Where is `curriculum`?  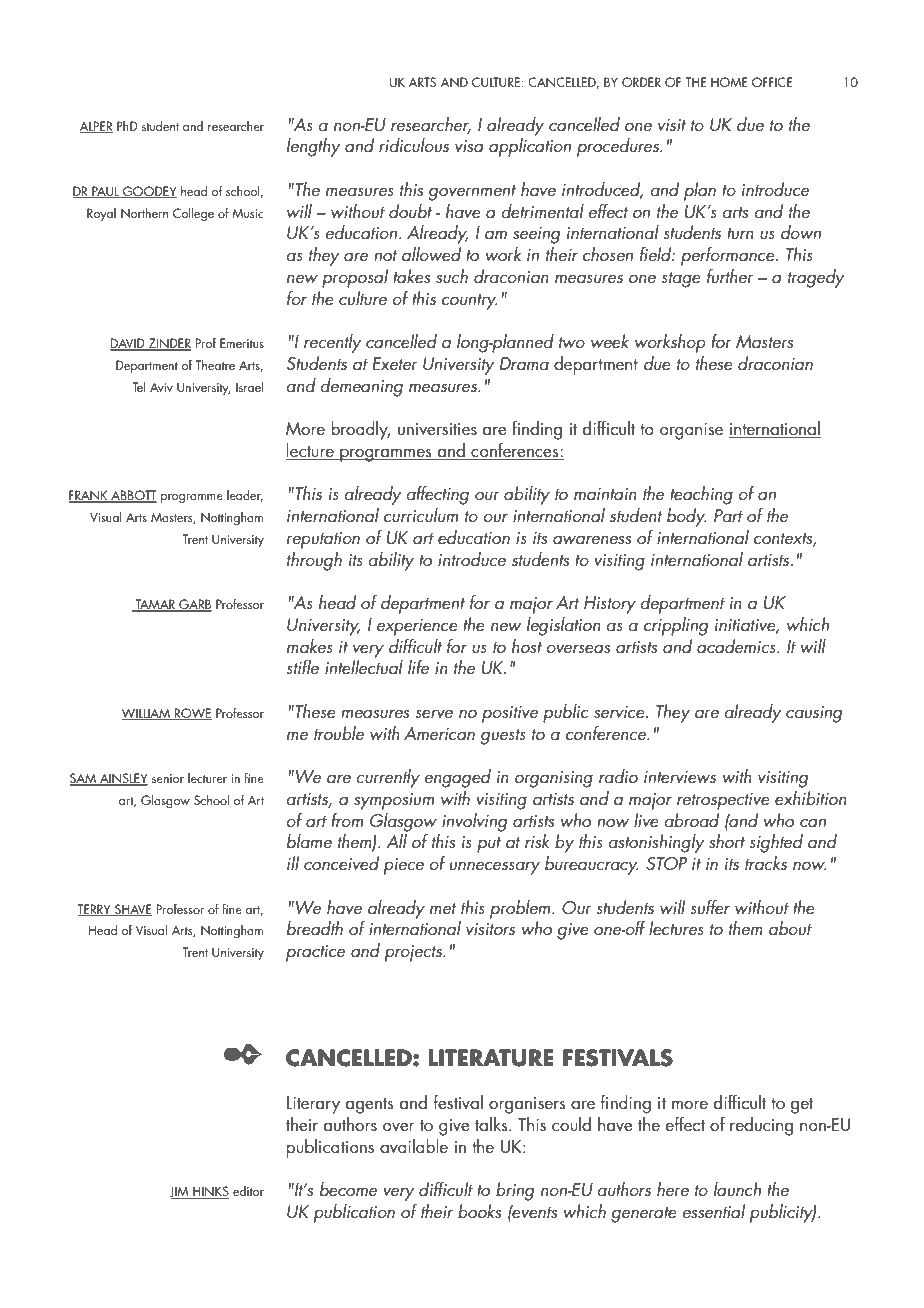 curriculum is located at coordinates (421, 515).
